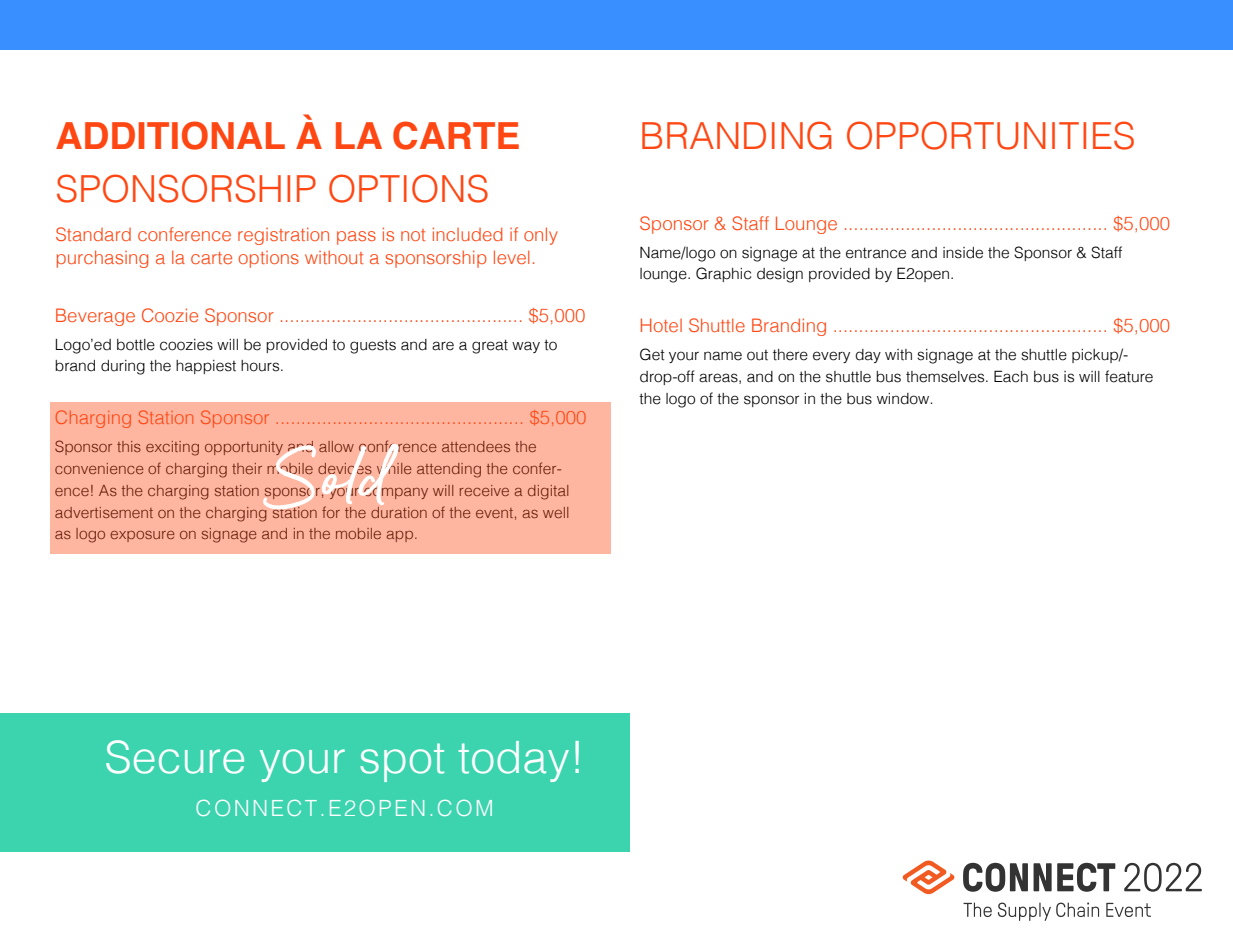 This screenshot has width=1233, height=952. I want to click on digital, so click(548, 492).
